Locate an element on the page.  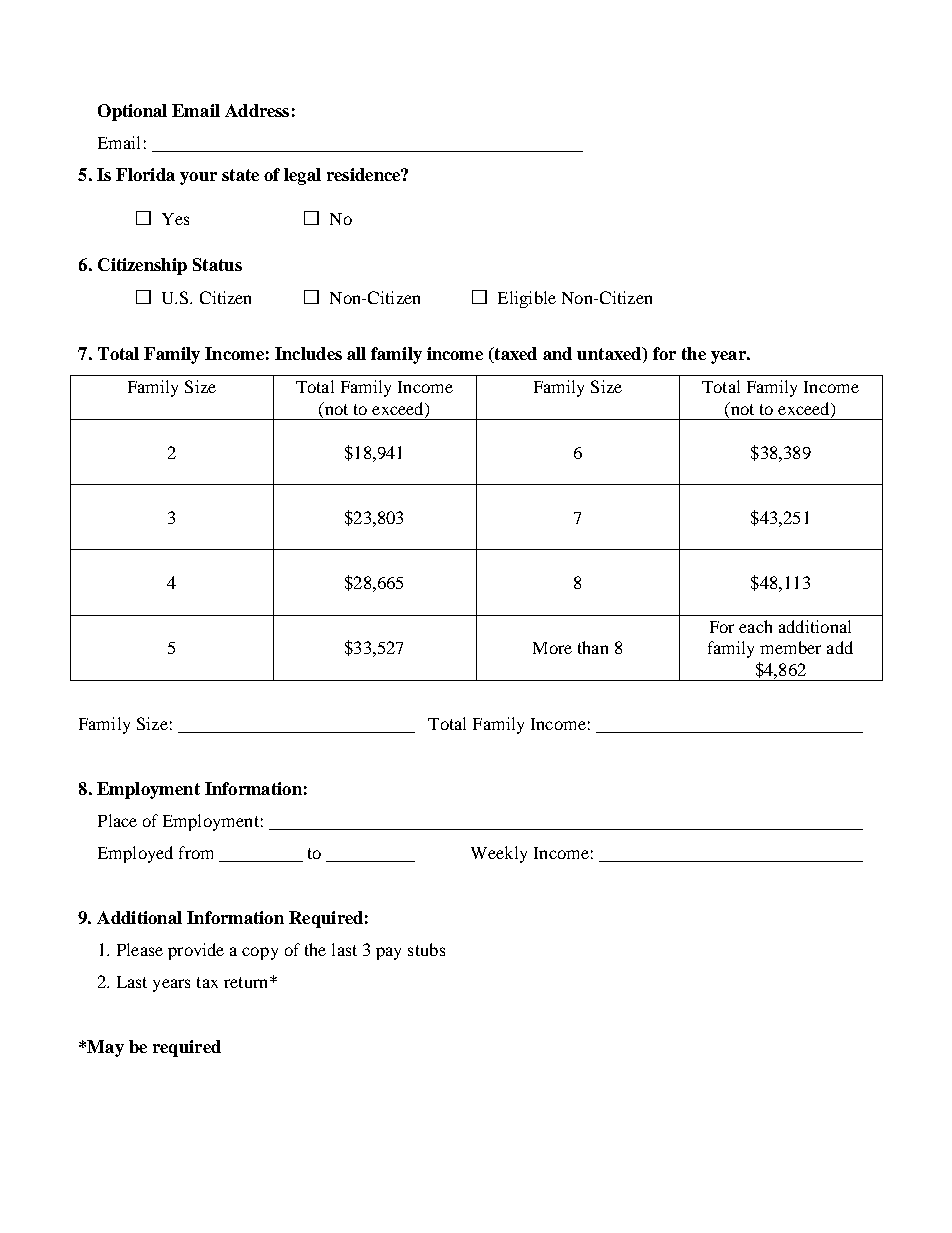
each is located at coordinates (755, 626).
